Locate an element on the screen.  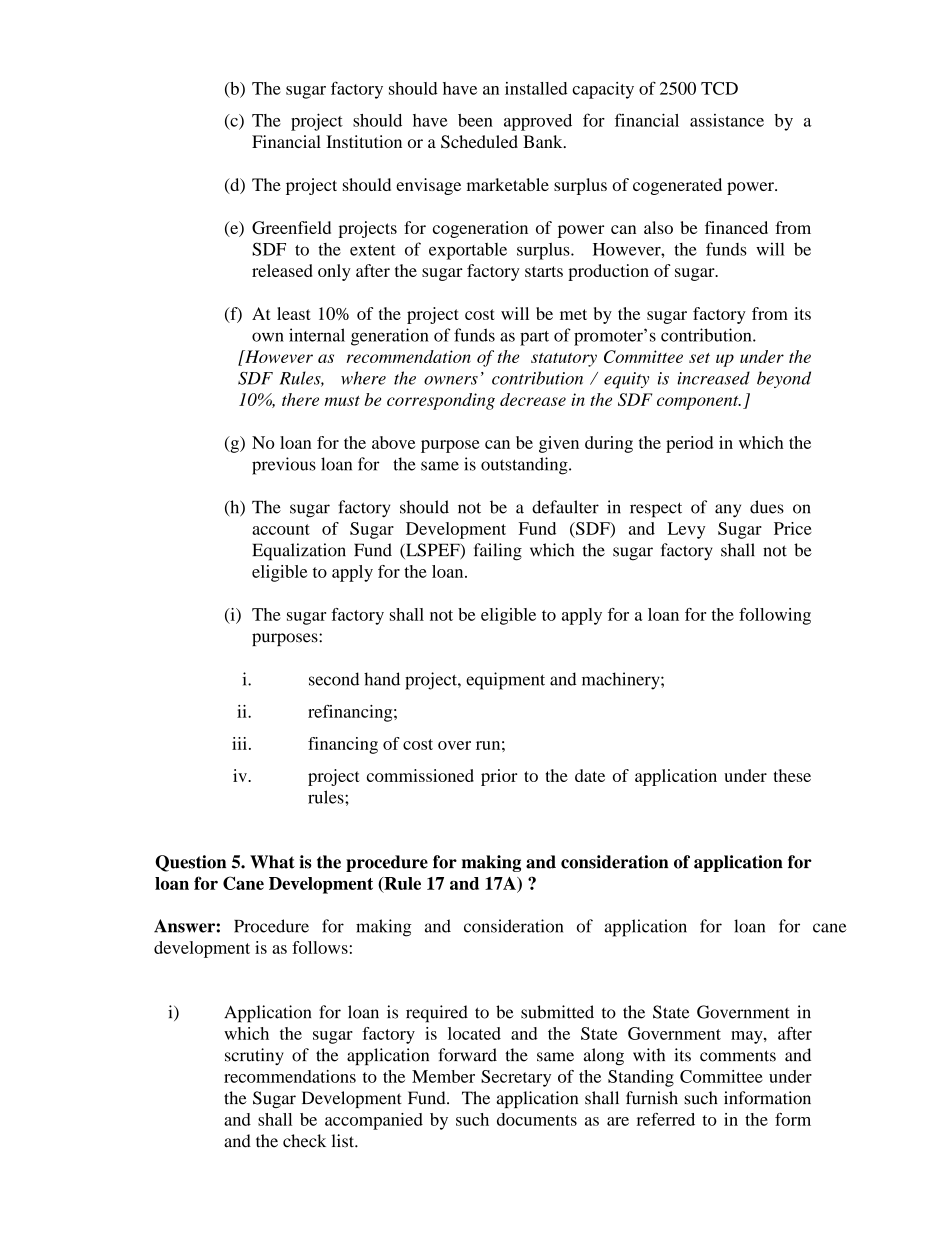
failing is located at coordinates (498, 552).
